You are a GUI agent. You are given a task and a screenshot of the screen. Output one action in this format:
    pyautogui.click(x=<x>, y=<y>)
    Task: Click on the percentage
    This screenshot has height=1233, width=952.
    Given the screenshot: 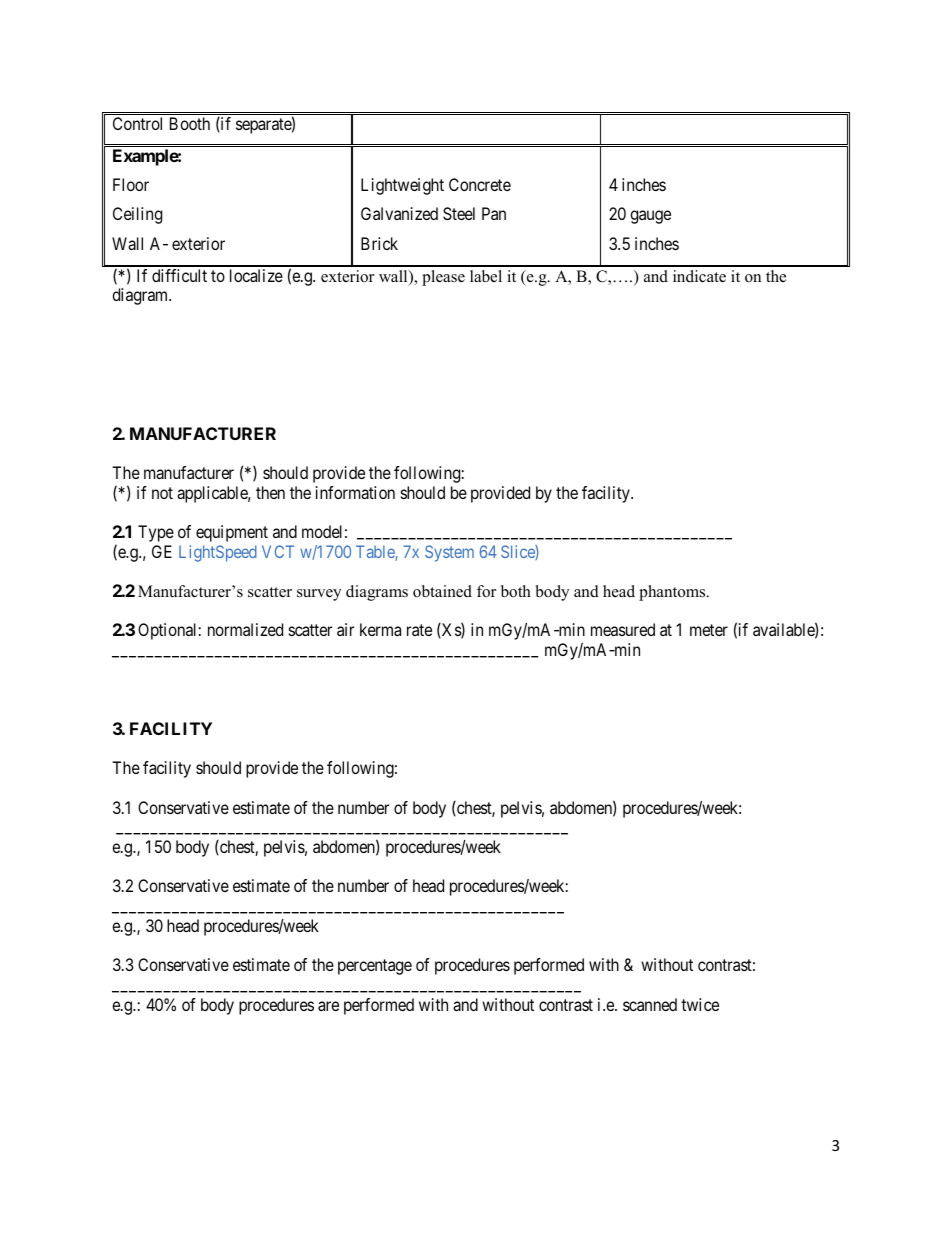 What is the action you would take?
    pyautogui.click(x=375, y=967)
